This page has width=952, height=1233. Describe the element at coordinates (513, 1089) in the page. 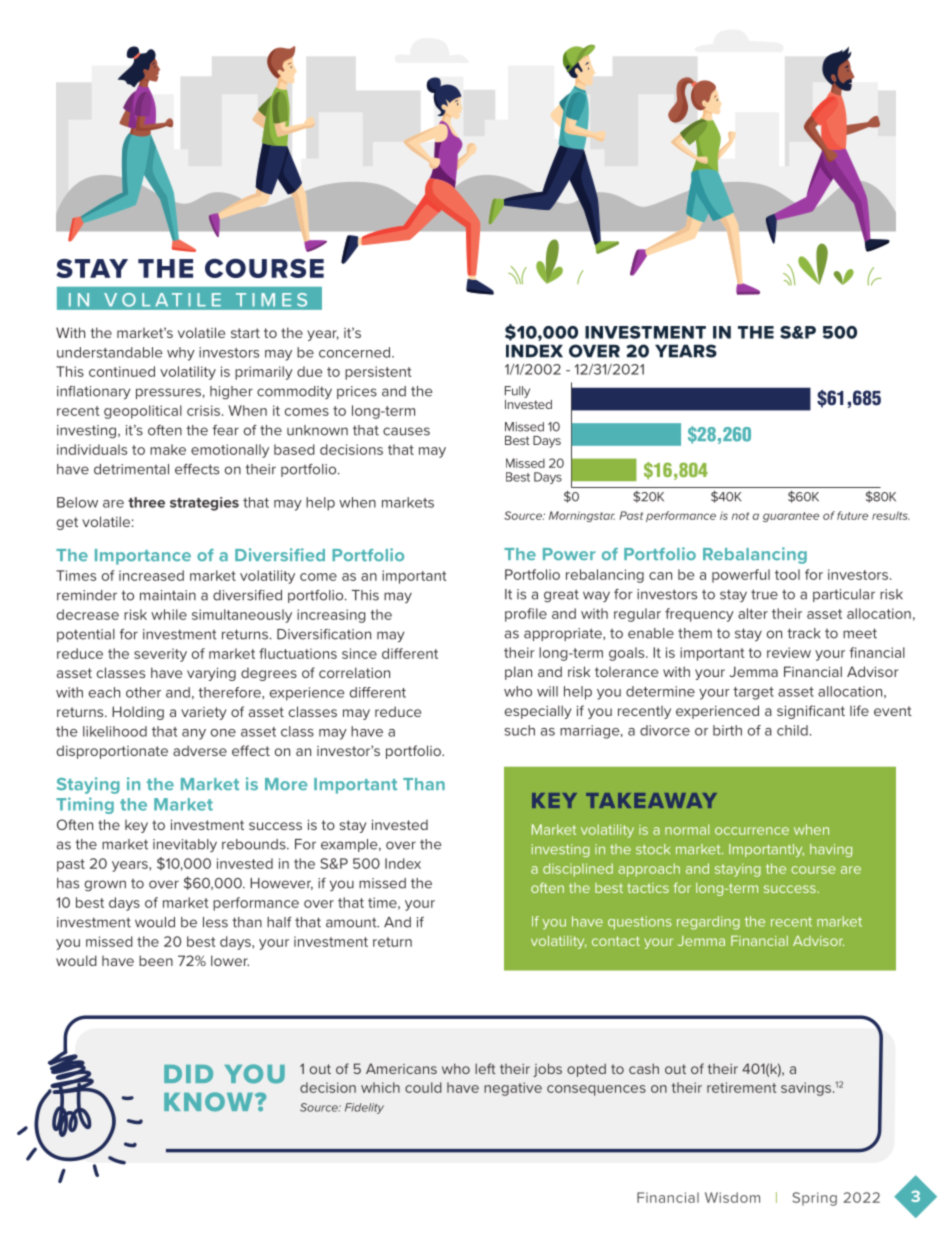

I see `negative` at that location.
